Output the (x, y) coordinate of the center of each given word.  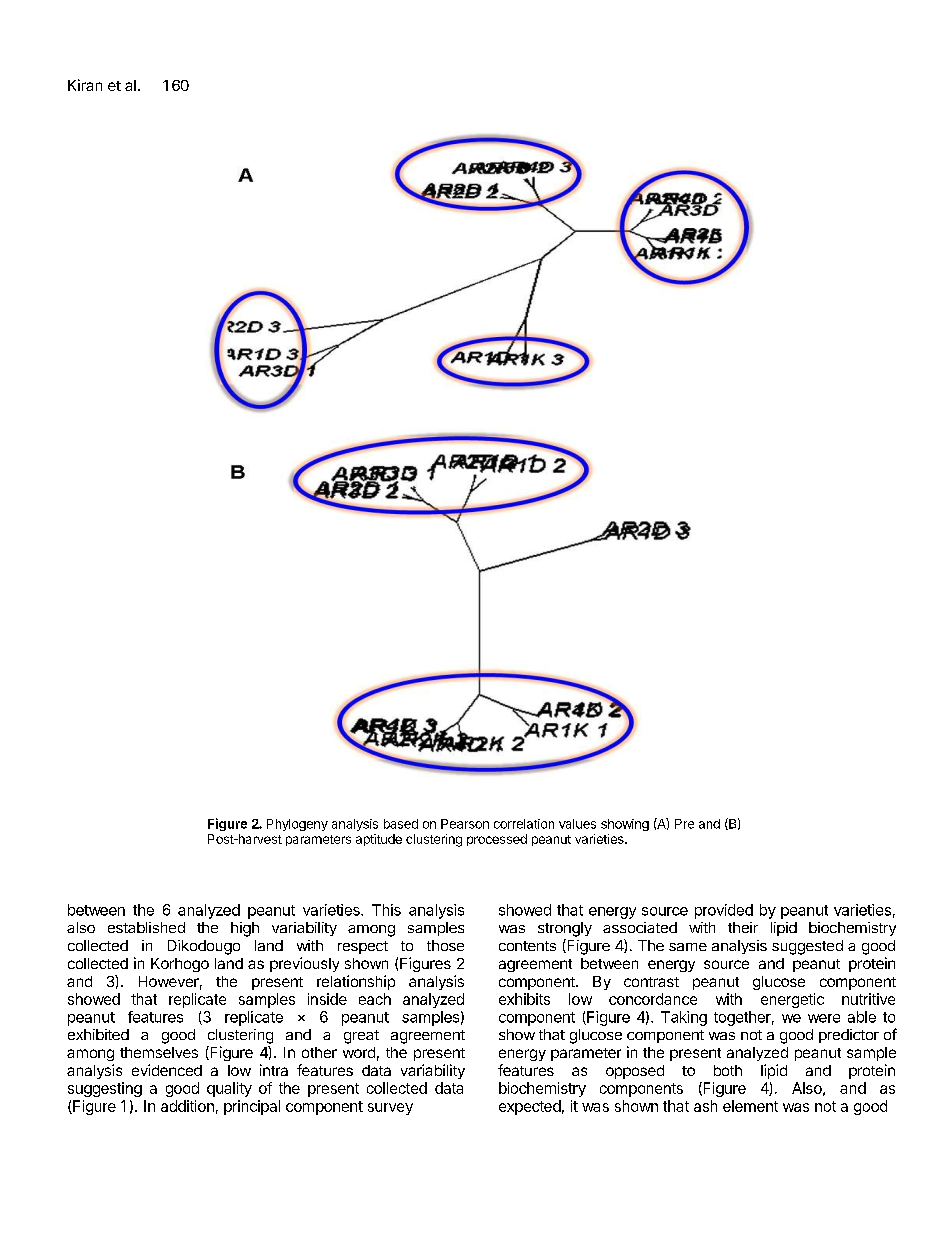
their (743, 927)
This (386, 910)
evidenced (167, 1070)
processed (497, 840)
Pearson (465, 824)
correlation (524, 824)
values (577, 824)
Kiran (85, 85)
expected (530, 1107)
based (401, 824)
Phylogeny (297, 825)
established (146, 927)
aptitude (379, 840)
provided (724, 911)
